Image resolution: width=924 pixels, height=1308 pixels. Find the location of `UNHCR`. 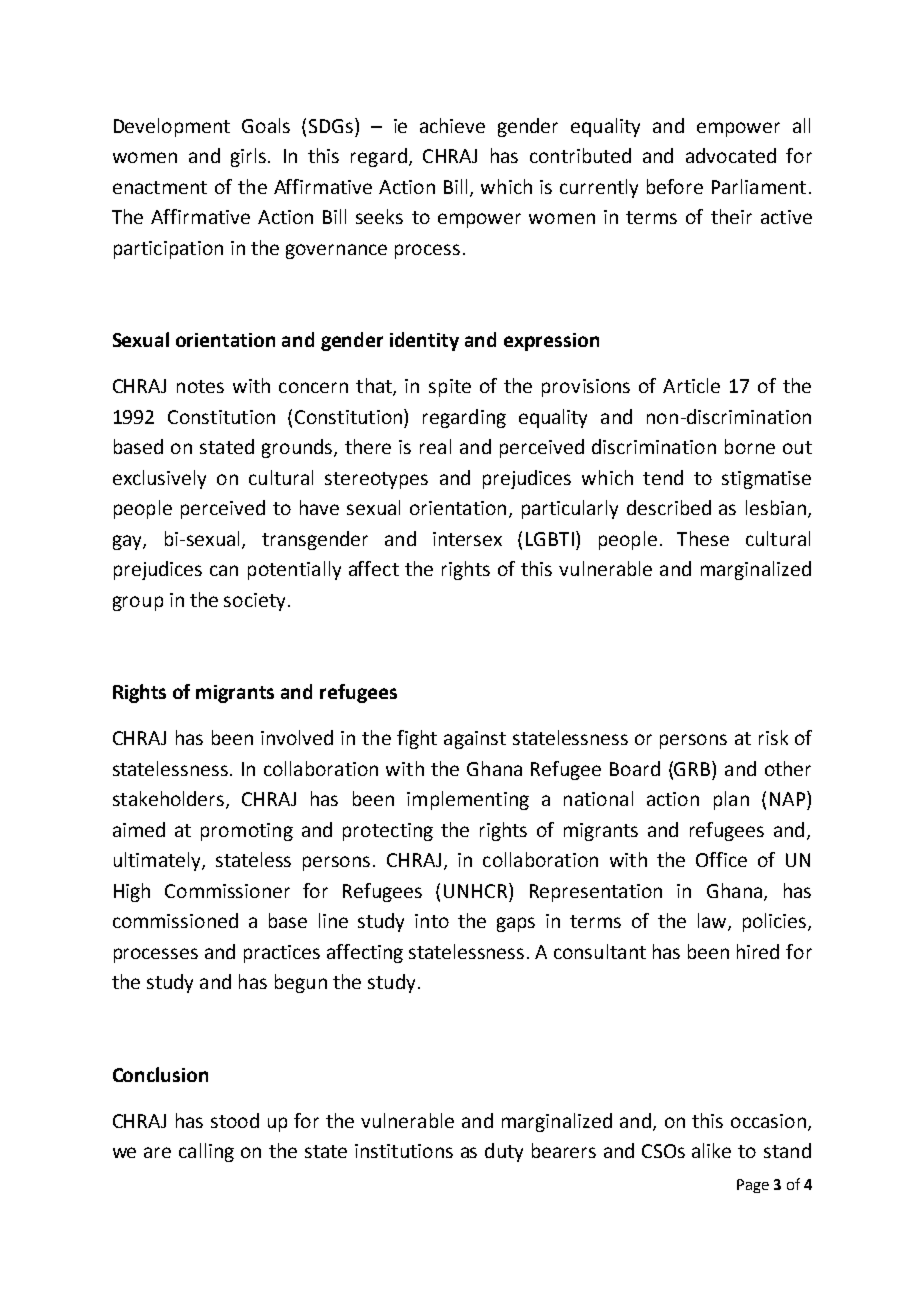

UNHCR is located at coordinates (477, 890).
